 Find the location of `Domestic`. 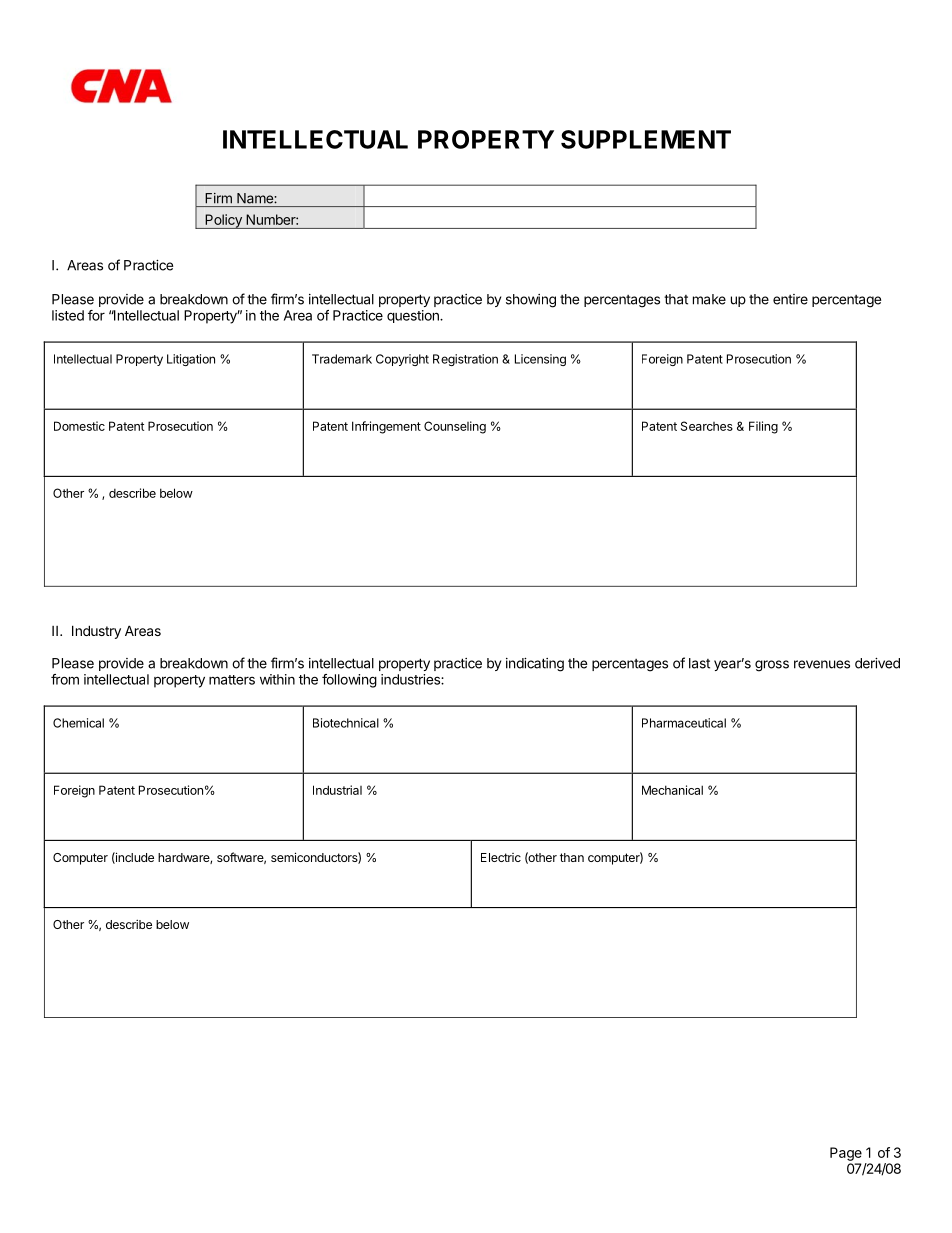

Domestic is located at coordinates (79, 426).
